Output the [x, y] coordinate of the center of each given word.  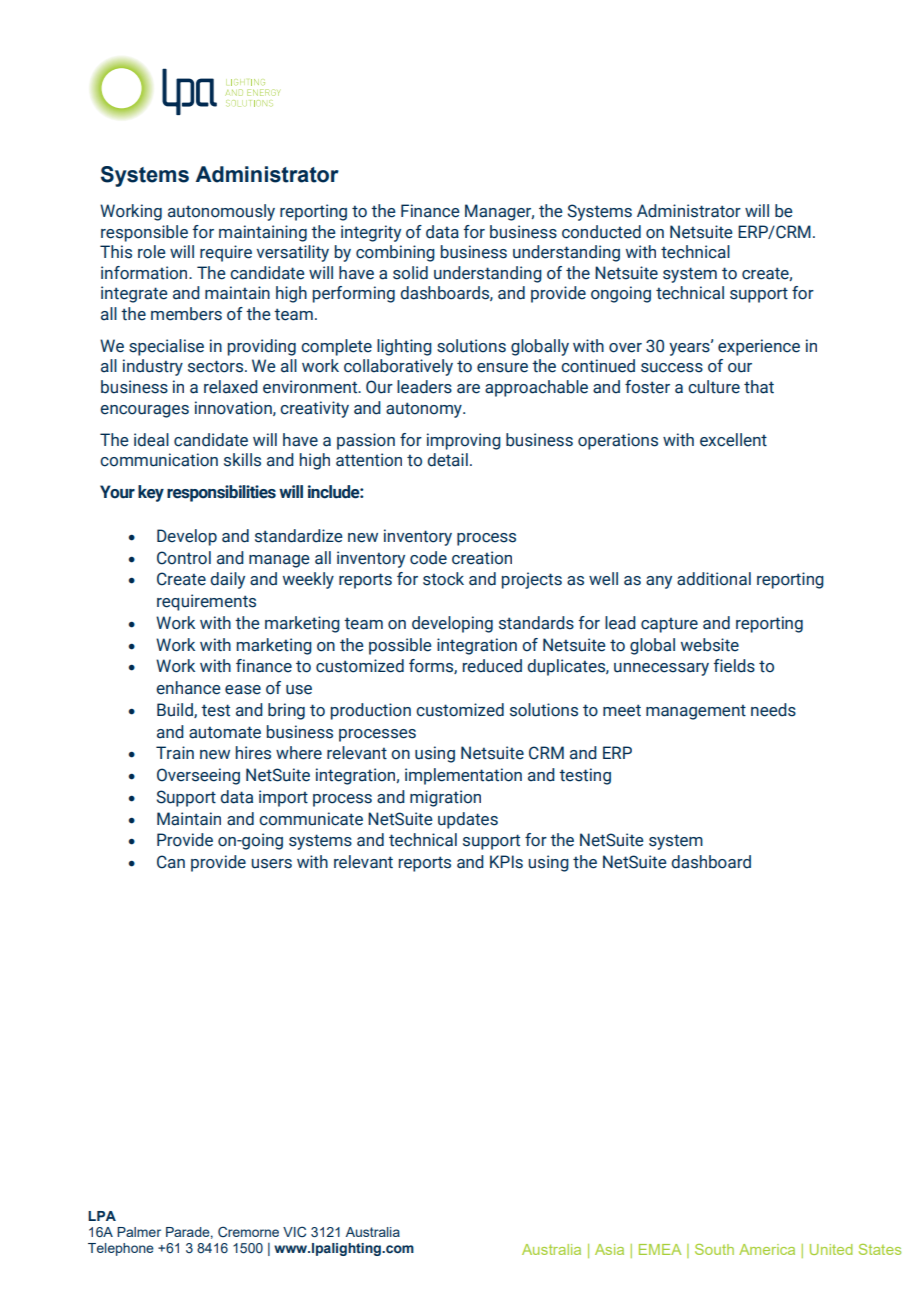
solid [410, 273]
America [767, 1249]
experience [759, 347]
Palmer [139, 1232]
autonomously [221, 212]
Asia [609, 1249]
